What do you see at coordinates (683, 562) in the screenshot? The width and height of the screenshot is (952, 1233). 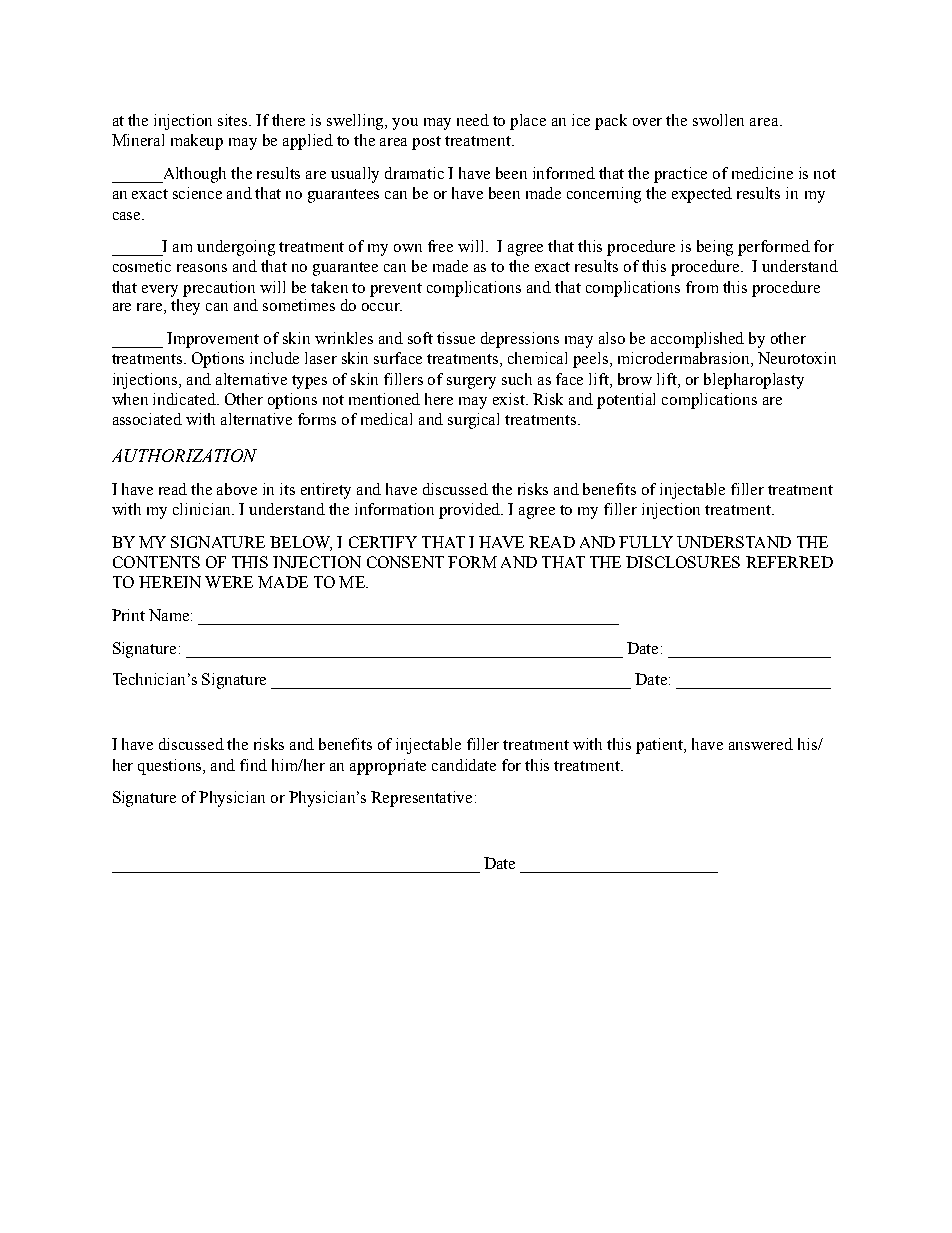 I see `DISCLOSURES` at bounding box center [683, 562].
